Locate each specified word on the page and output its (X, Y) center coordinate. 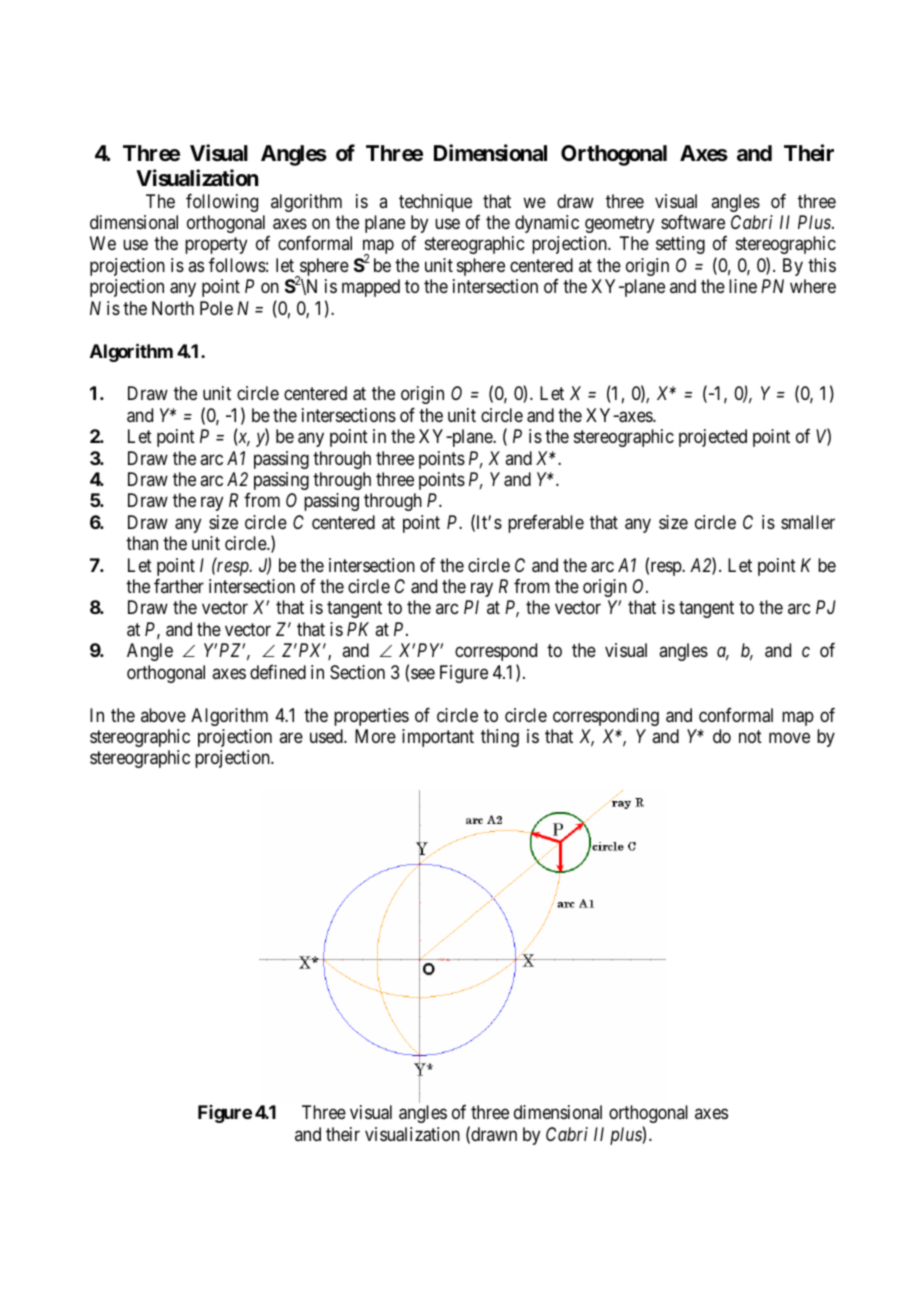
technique (435, 203)
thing (500, 738)
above (163, 715)
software (693, 222)
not (750, 736)
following (222, 202)
